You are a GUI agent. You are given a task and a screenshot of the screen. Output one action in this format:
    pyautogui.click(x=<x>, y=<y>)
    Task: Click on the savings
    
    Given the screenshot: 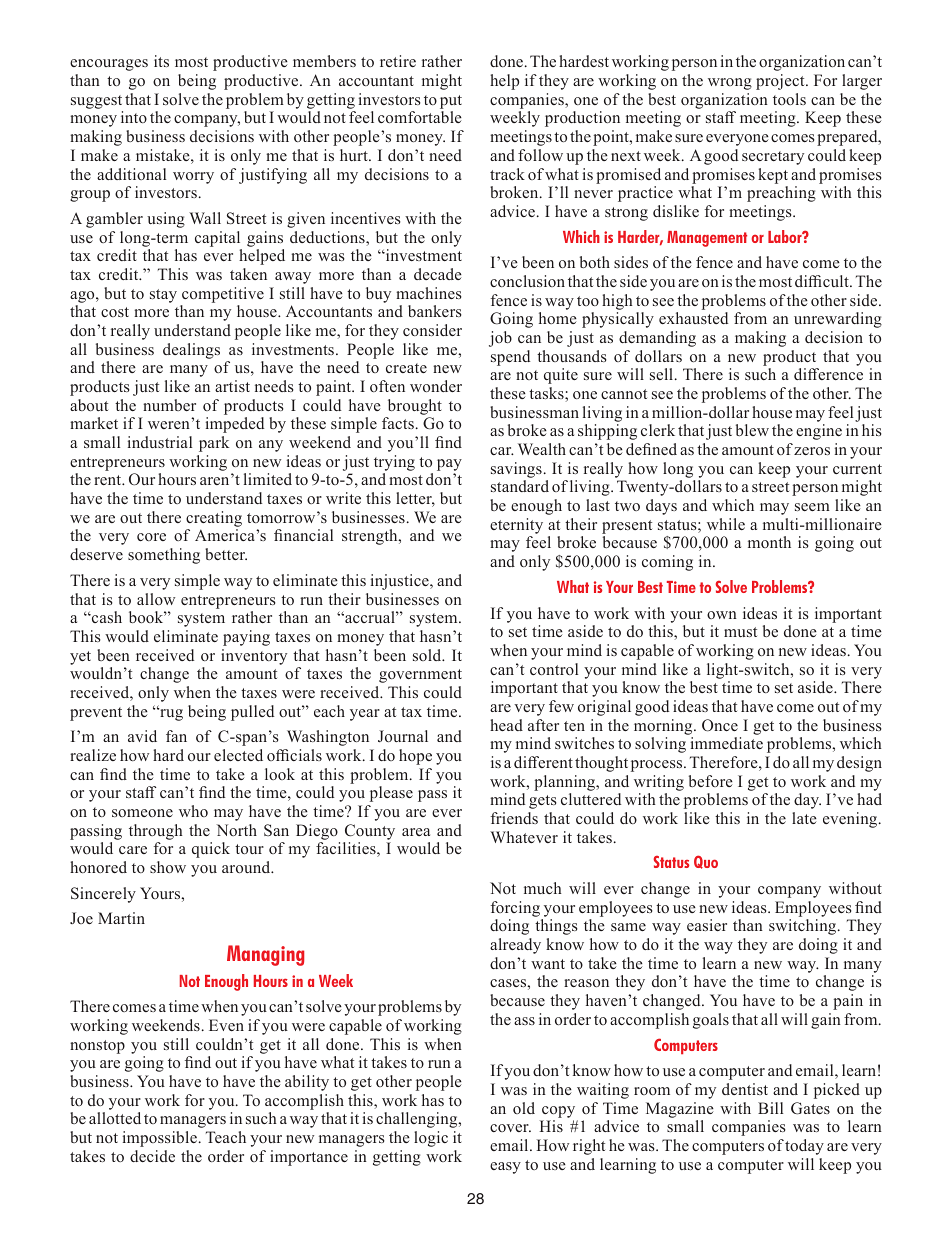 What is the action you would take?
    pyautogui.click(x=516, y=470)
